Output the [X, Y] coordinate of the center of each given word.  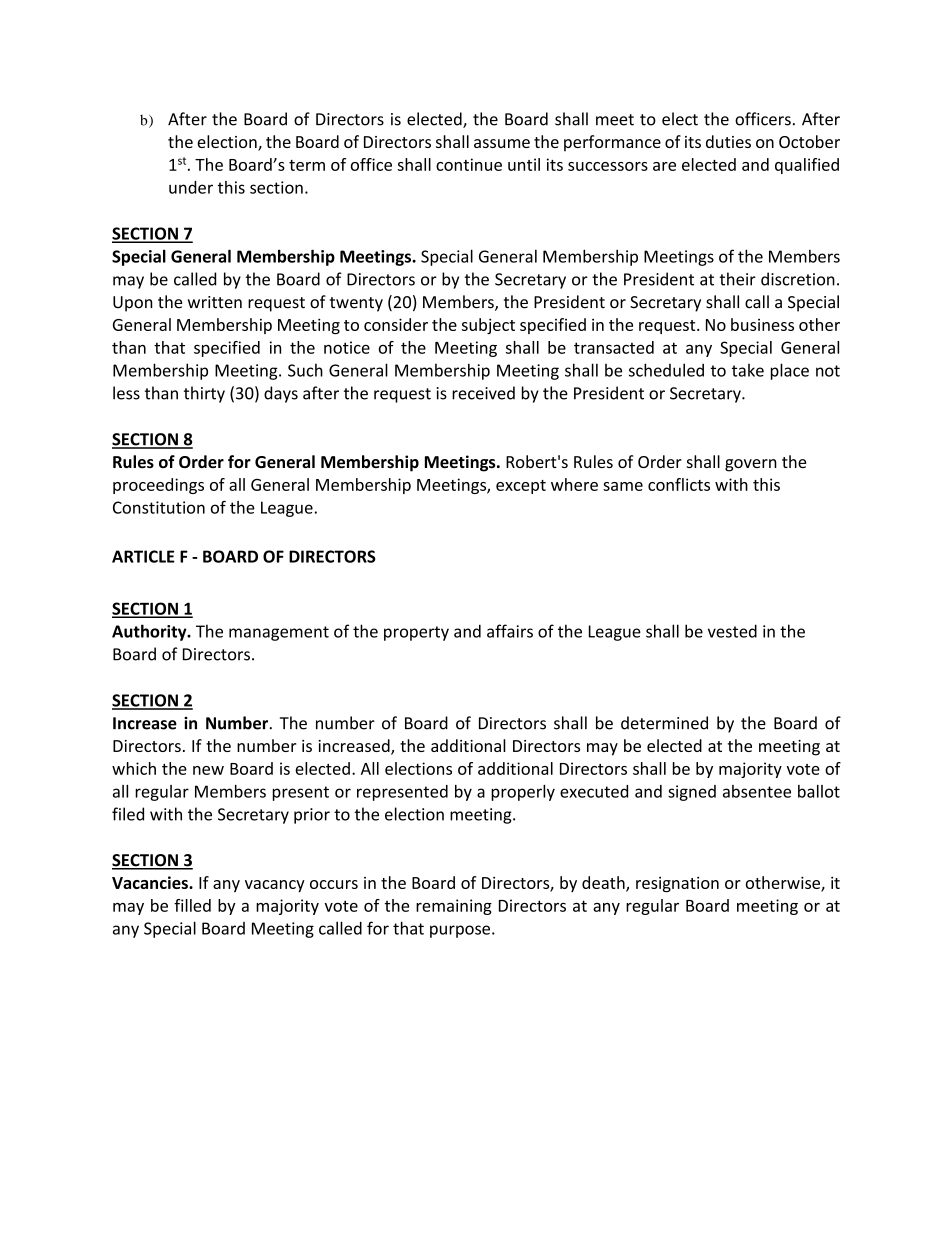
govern [751, 465]
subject [488, 326]
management [279, 633]
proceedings [158, 486]
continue [469, 164]
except [521, 487]
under [191, 187]
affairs [510, 631]
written [215, 302]
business [762, 324]
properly [523, 793]
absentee [757, 791]
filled [192, 905]
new [208, 770]
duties [728, 141]
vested [732, 631]
